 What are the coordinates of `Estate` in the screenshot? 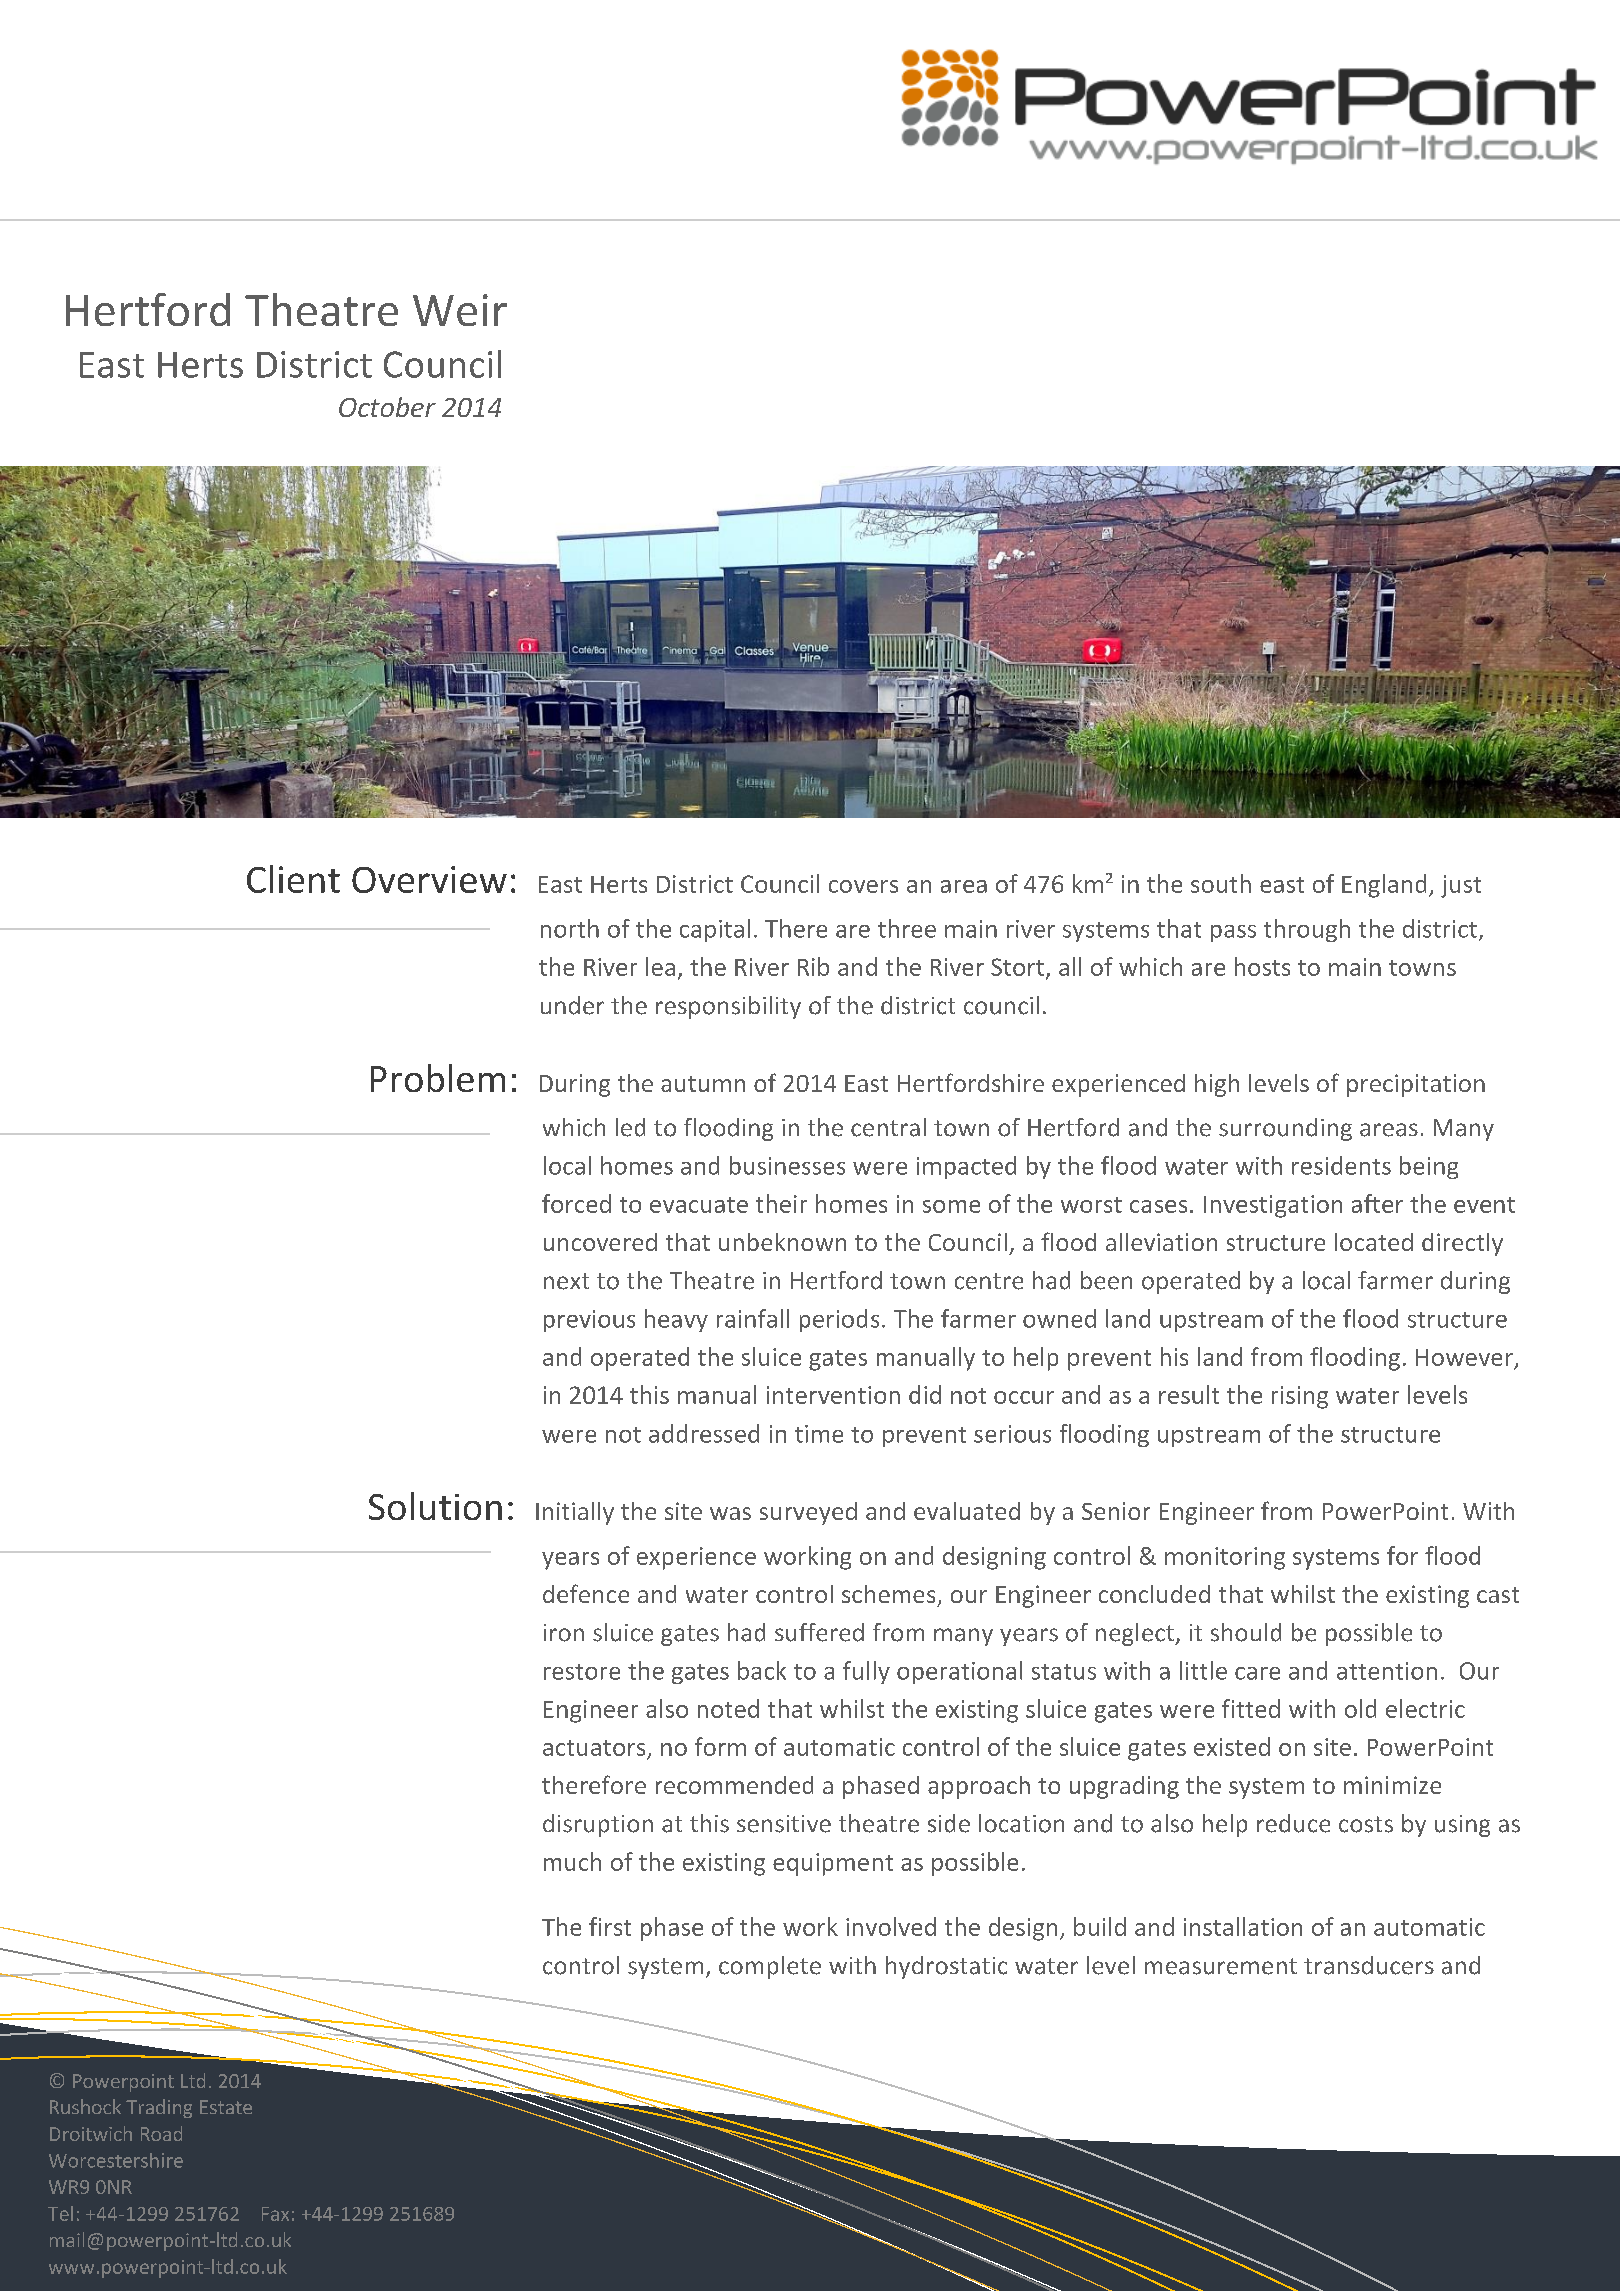 It's located at (226, 2107).
